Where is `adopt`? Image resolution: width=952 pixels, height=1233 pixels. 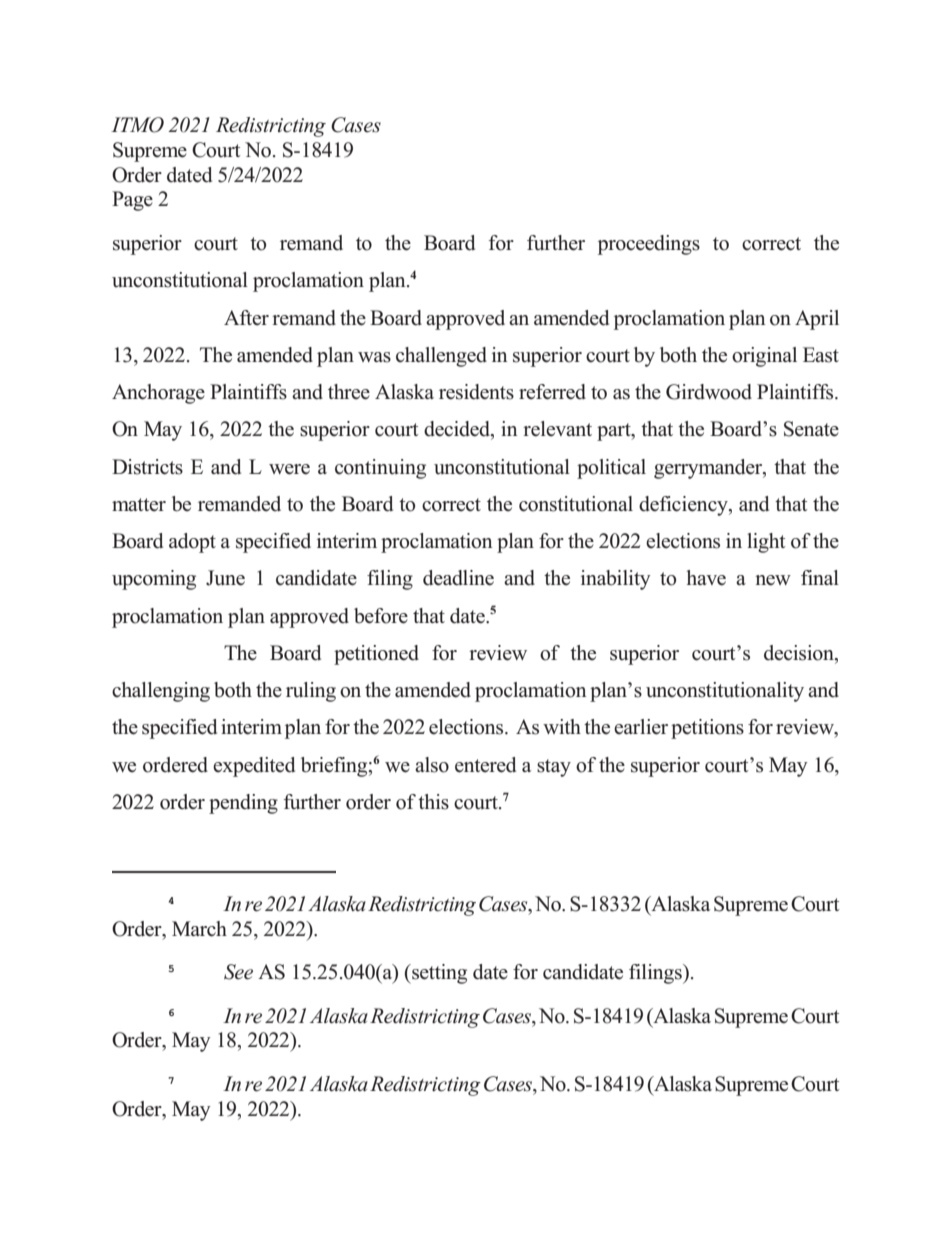
adopt is located at coordinates (192, 543).
